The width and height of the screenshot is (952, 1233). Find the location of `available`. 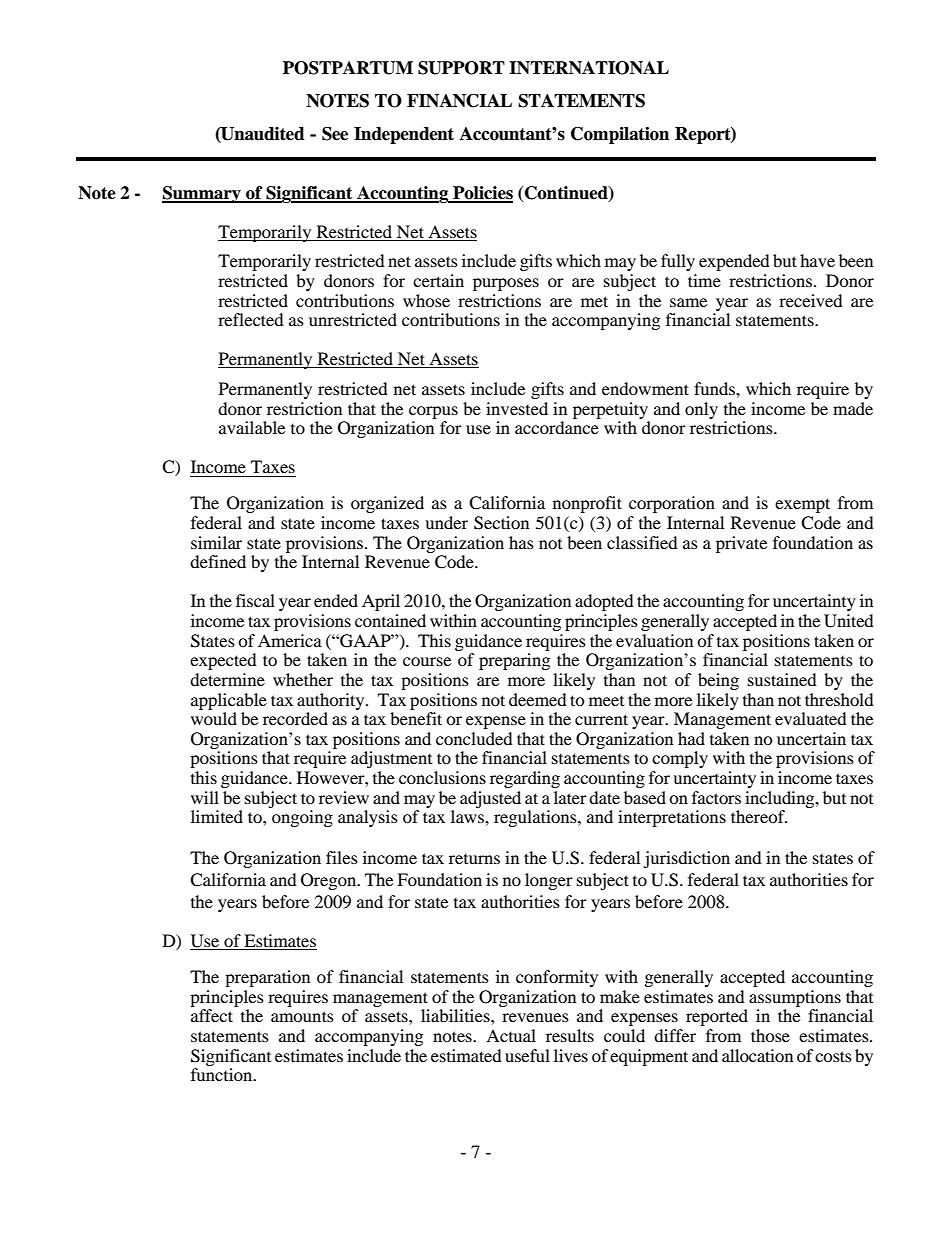

available is located at coordinates (252, 427).
